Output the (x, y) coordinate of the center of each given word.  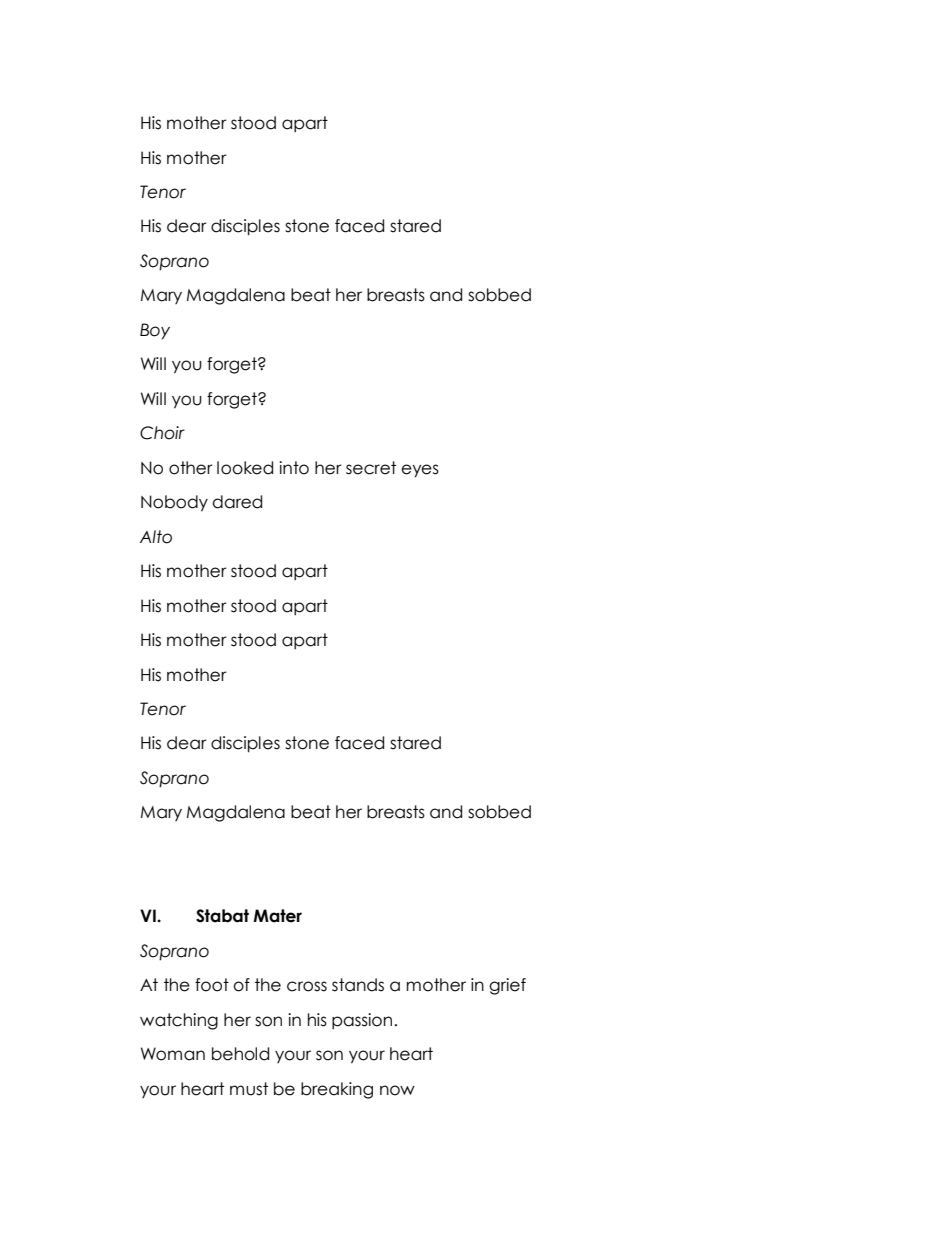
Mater (277, 916)
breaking (337, 1090)
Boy (155, 331)
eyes (420, 471)
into (294, 468)
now (397, 1090)
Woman (173, 1054)
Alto (156, 537)
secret (371, 468)
